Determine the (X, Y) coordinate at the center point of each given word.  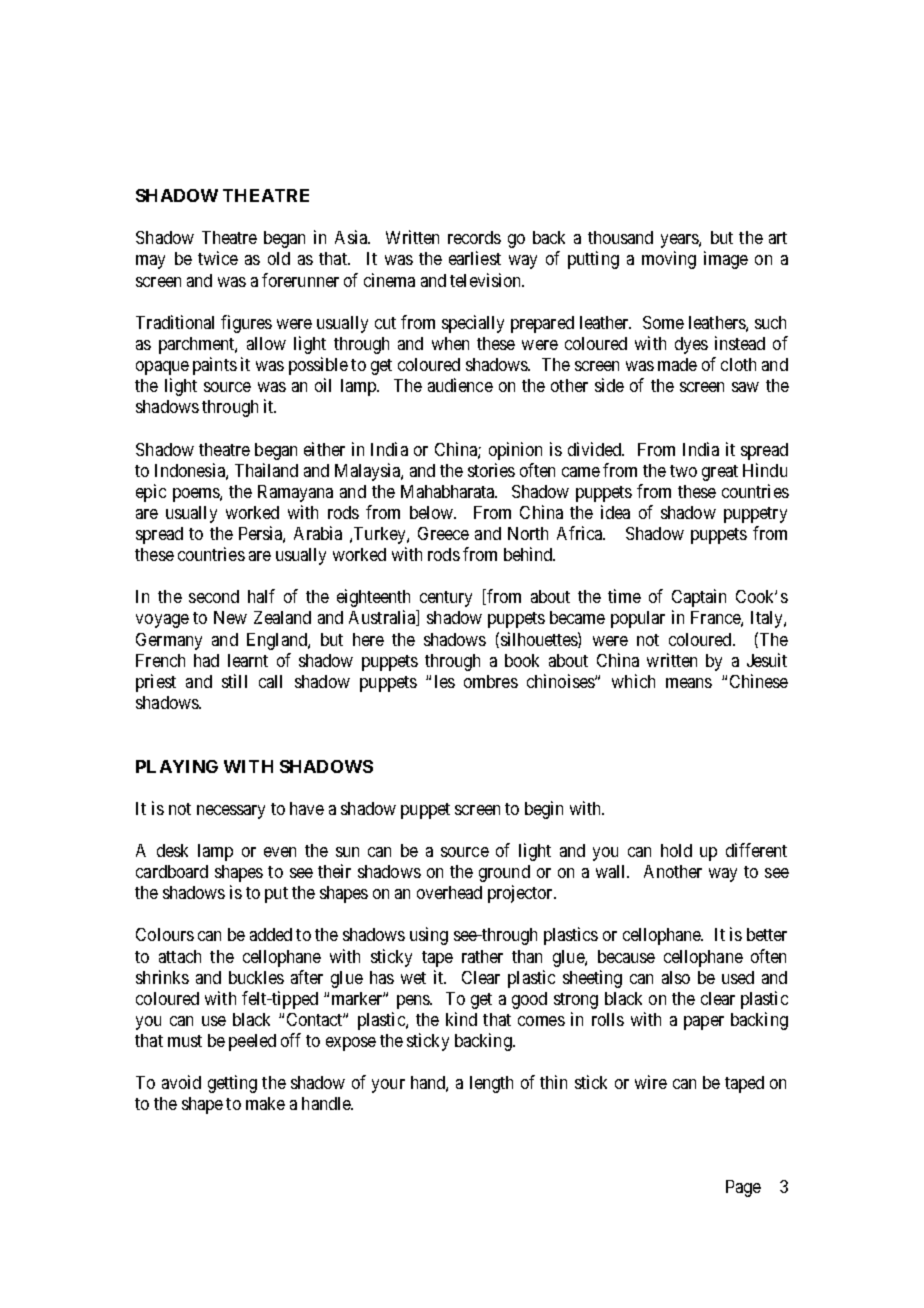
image (726, 260)
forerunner (300, 280)
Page (743, 1188)
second (214, 596)
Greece (443, 533)
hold (676, 850)
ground (504, 873)
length (491, 1084)
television (487, 280)
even (280, 852)
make (265, 1103)
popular (638, 619)
